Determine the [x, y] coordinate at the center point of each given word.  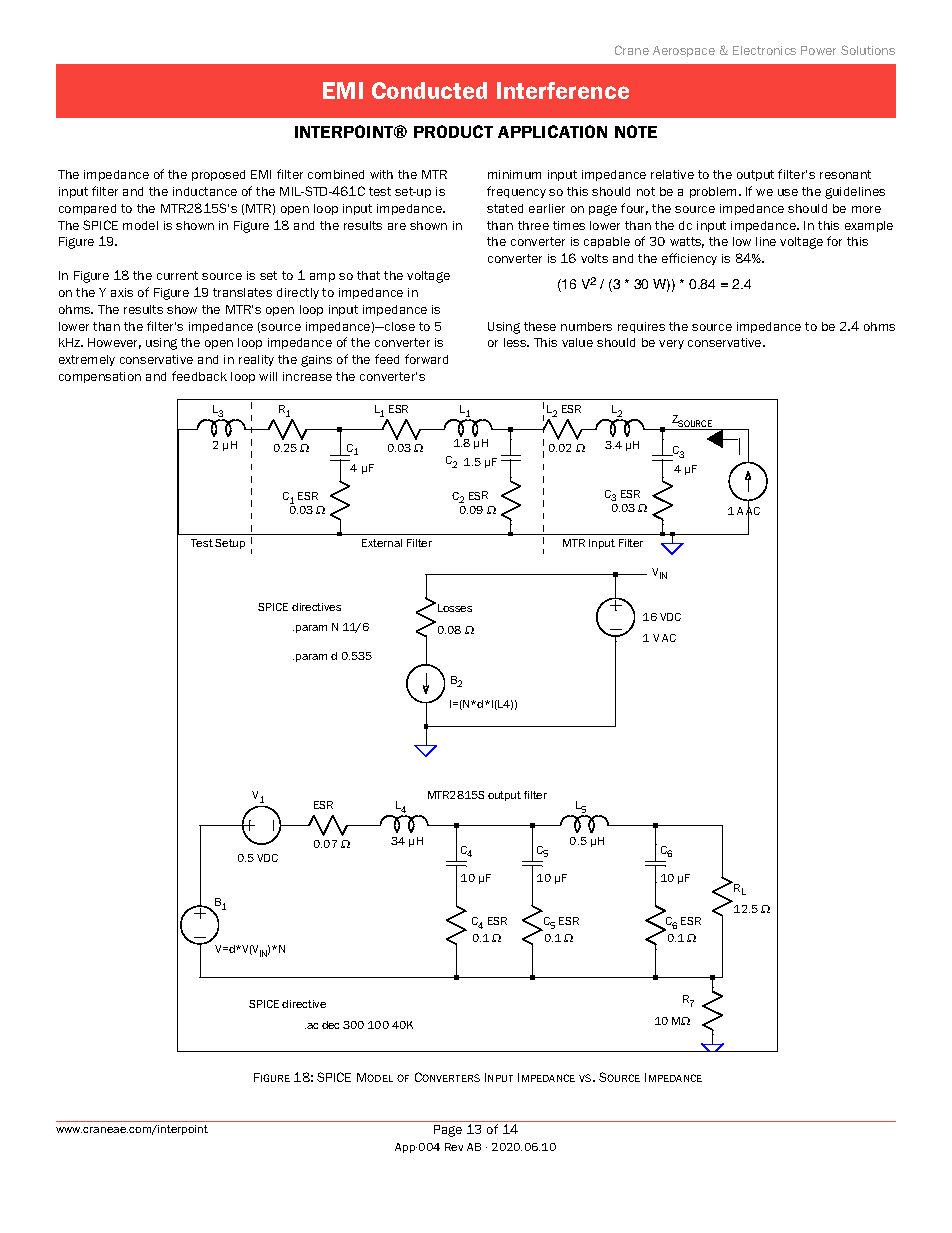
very [671, 344]
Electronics [764, 50]
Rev [454, 1147]
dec [330, 1025]
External [382, 543]
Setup [230, 544]
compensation [100, 377]
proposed [218, 175]
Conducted [429, 90]
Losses [455, 608]
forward [426, 359]
